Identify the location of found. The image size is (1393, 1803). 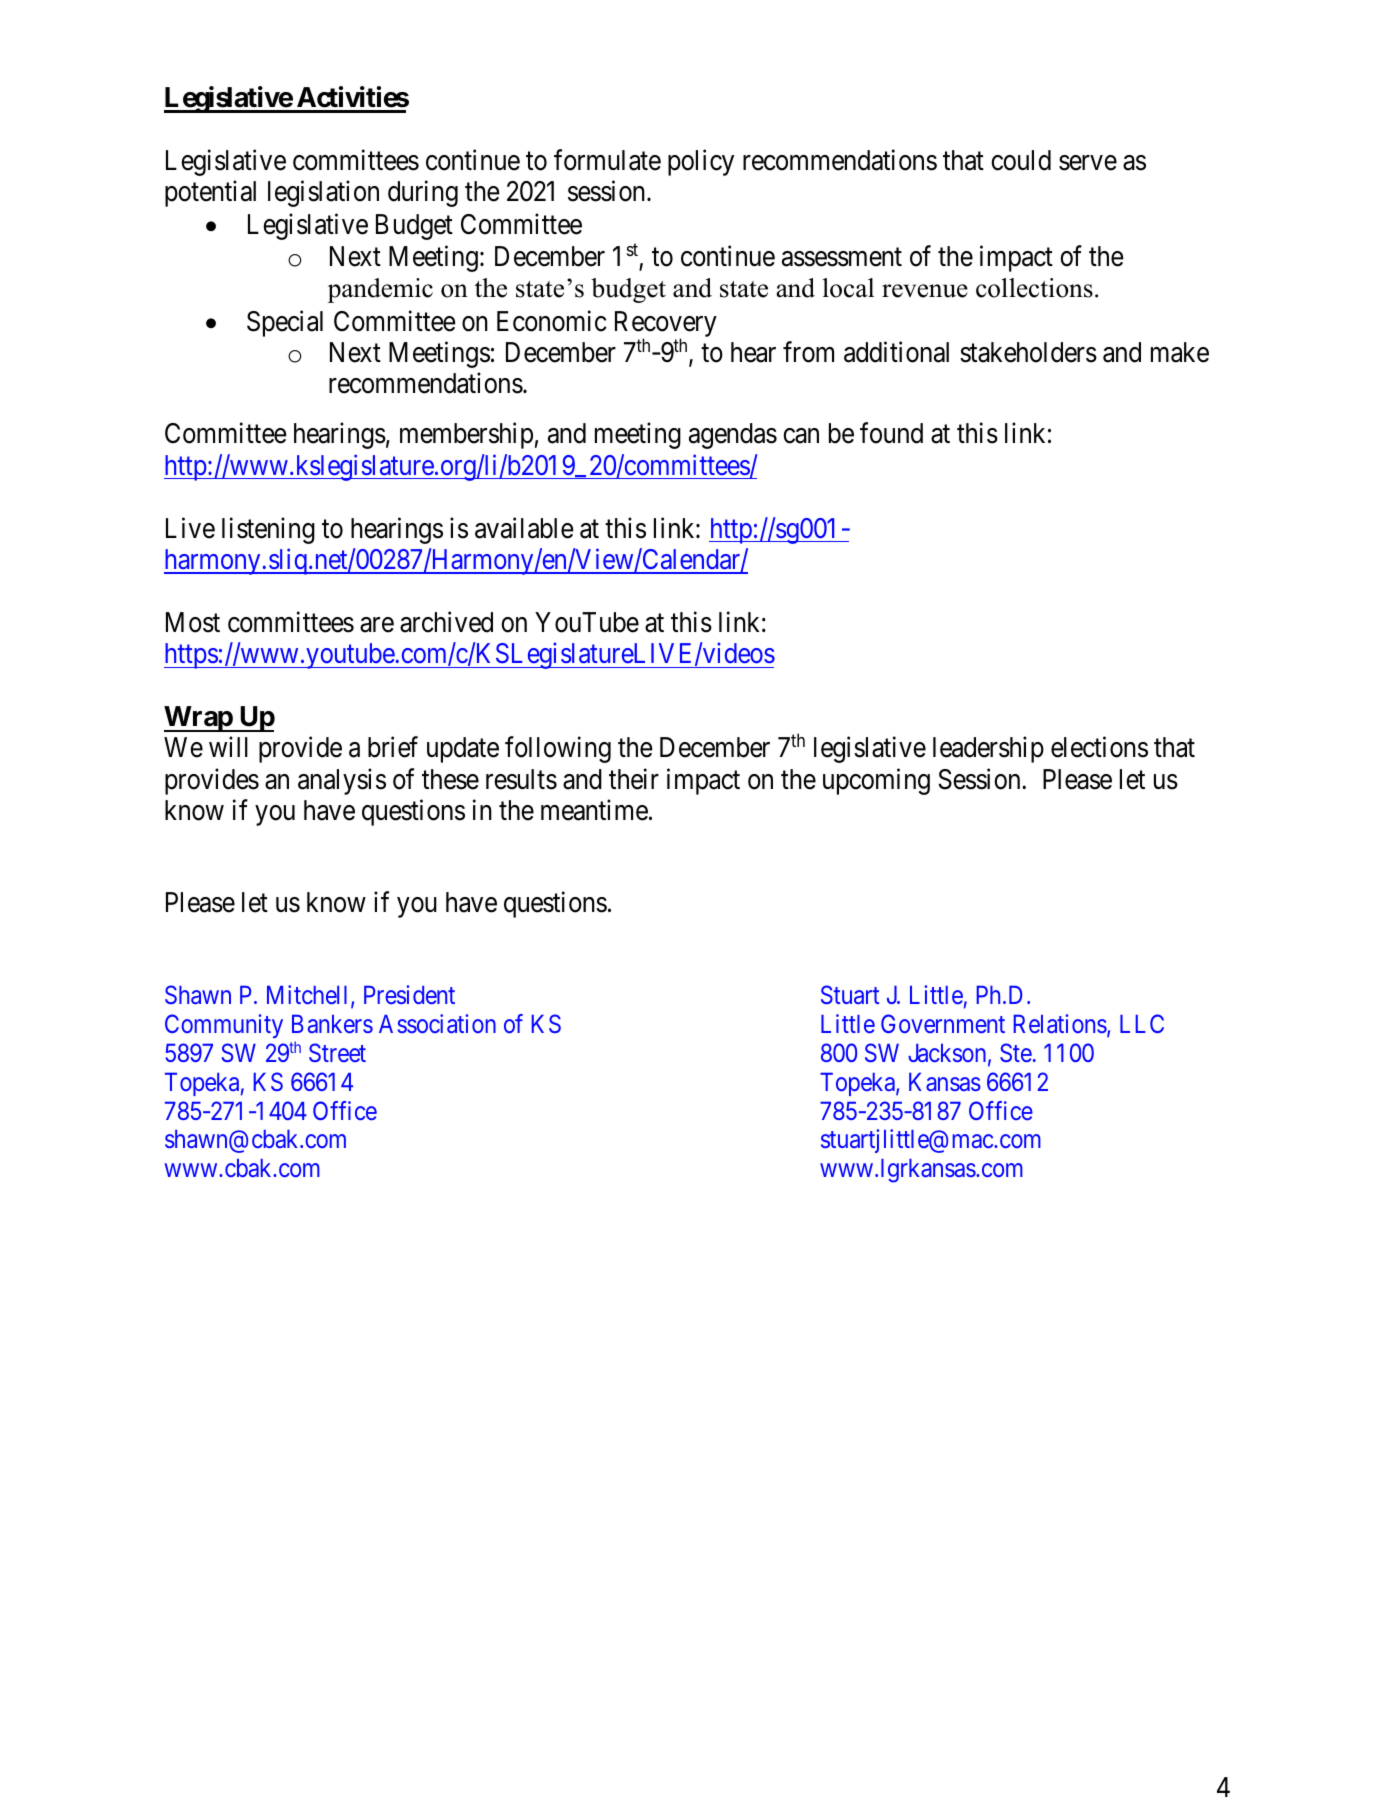
(891, 433).
